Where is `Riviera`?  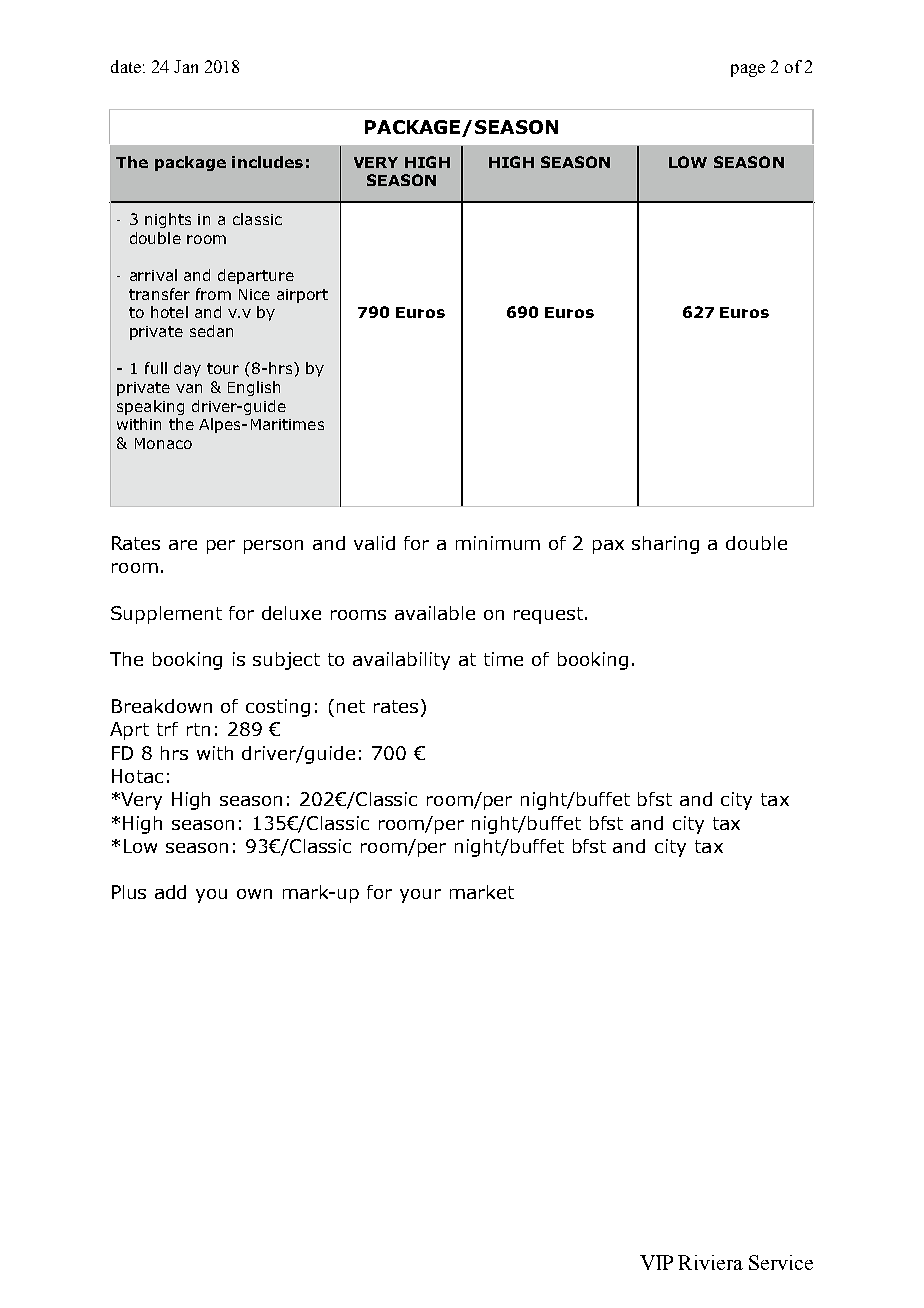 Riviera is located at coordinates (710, 1262).
